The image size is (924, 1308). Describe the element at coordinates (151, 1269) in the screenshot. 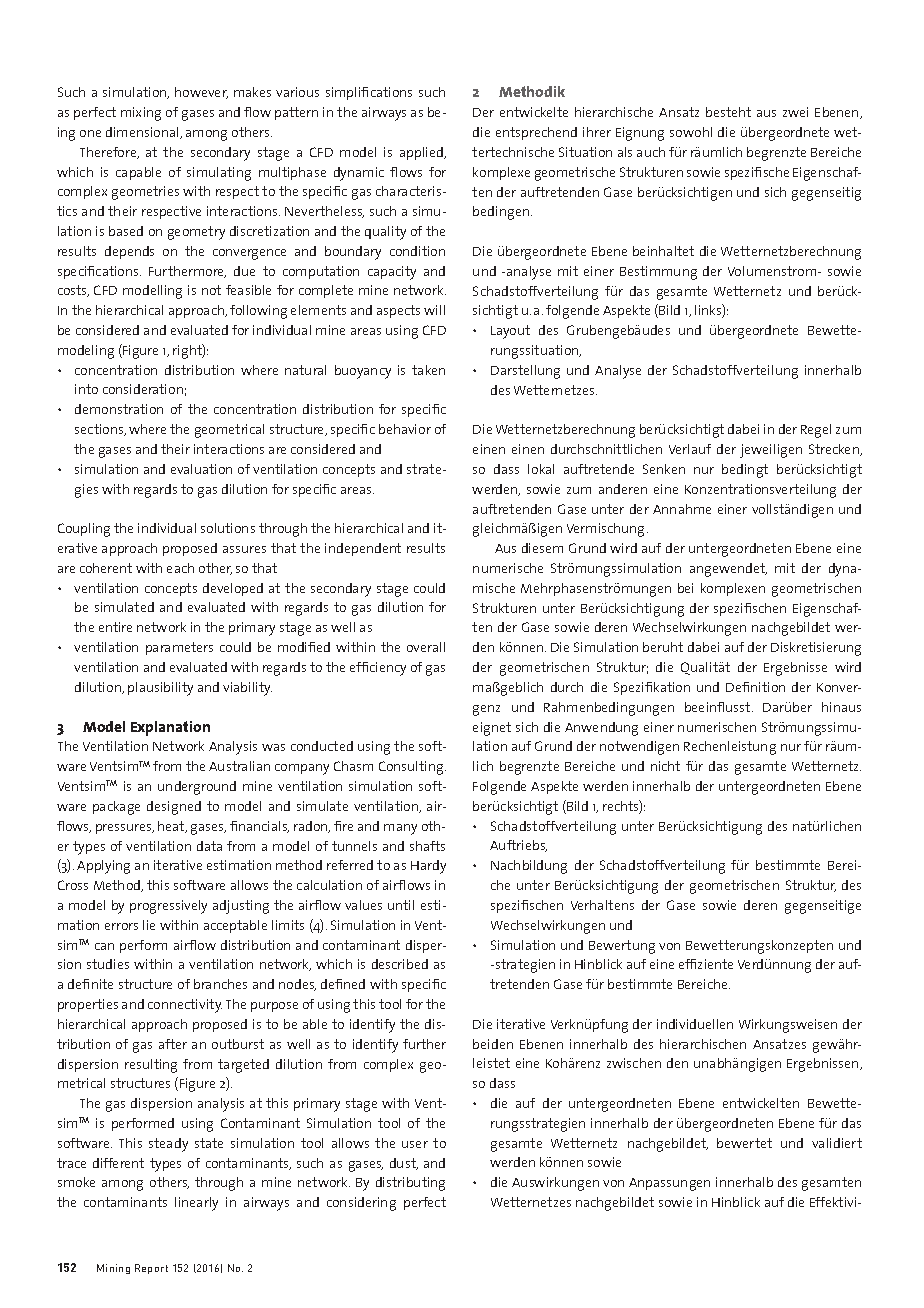

I see `Report` at that location.
